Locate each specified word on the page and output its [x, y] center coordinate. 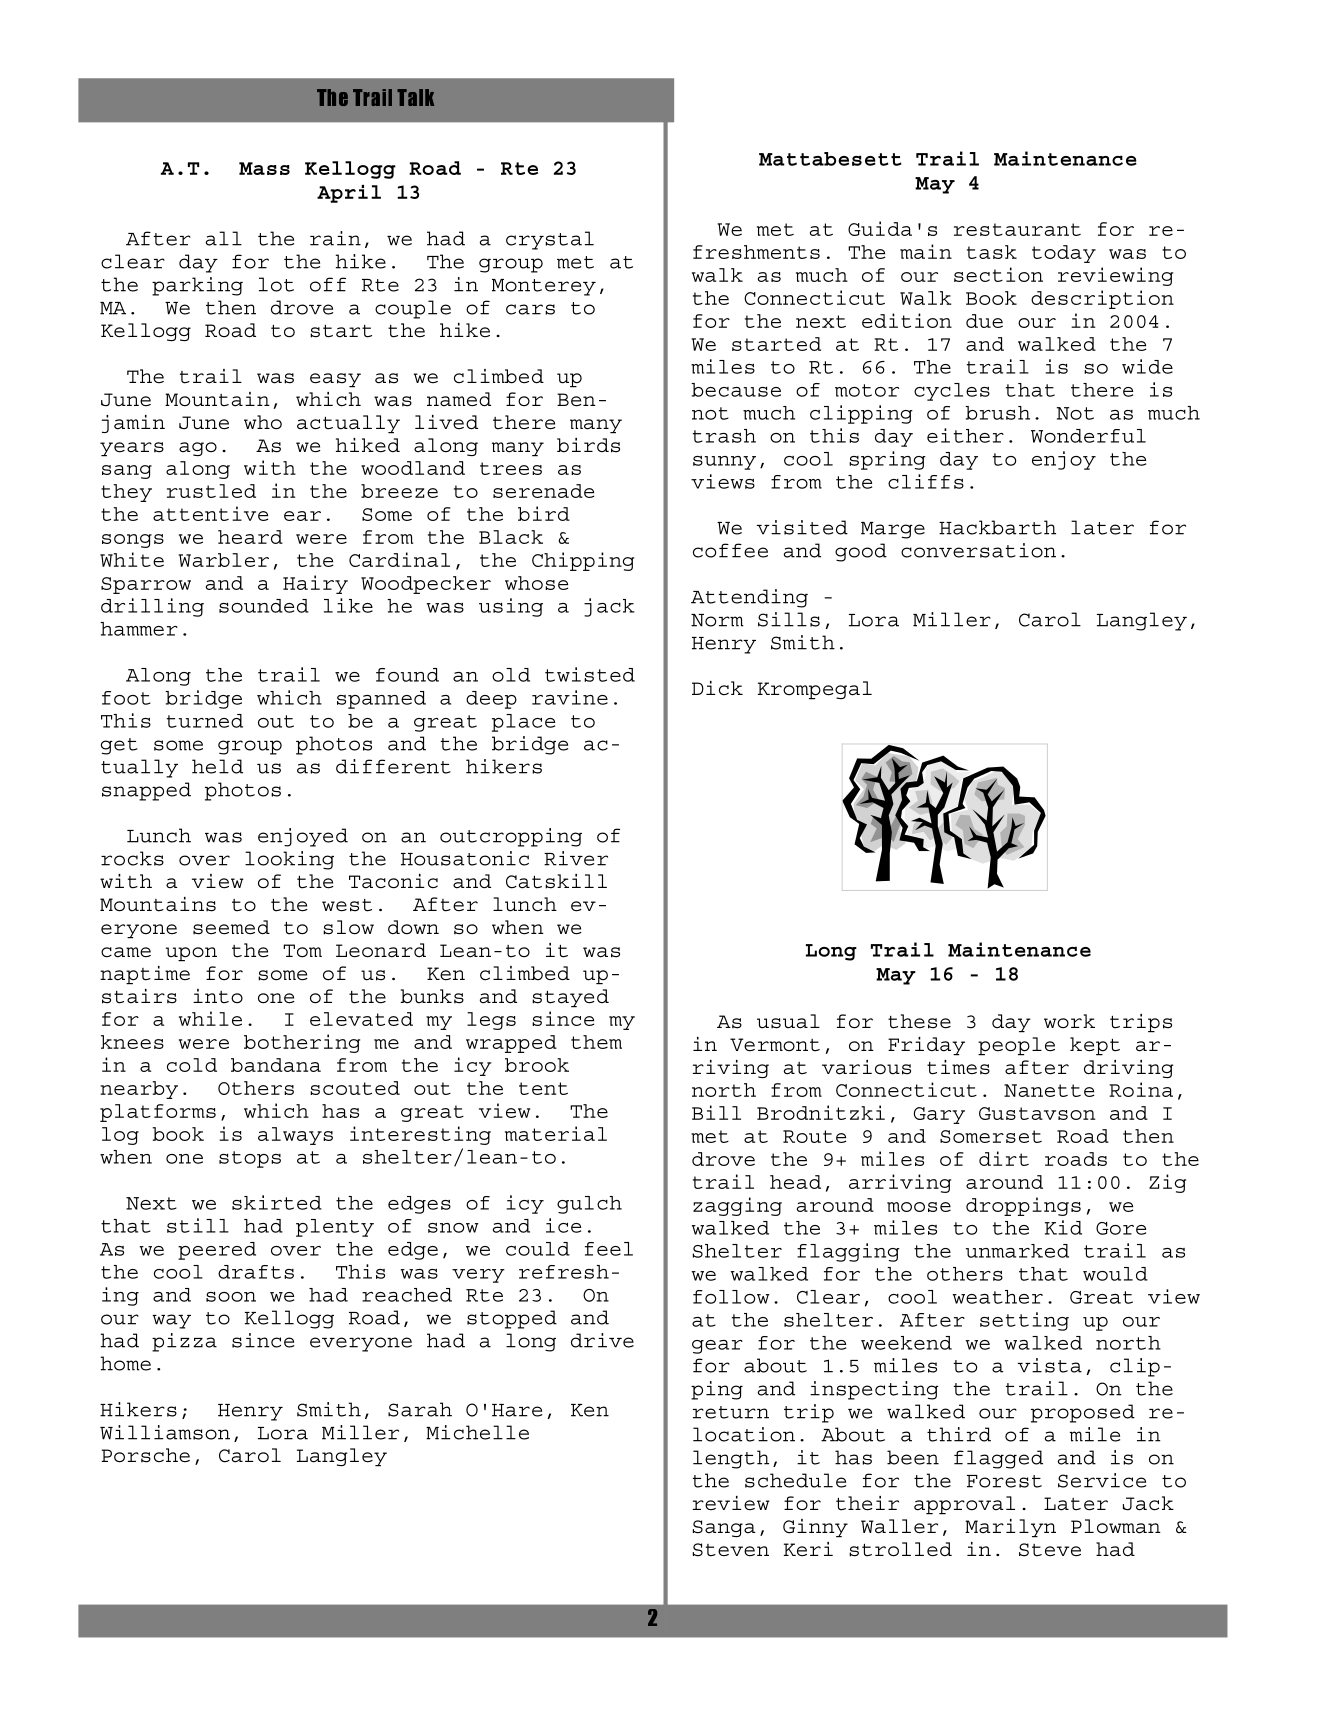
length [731, 1459]
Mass [264, 168]
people [1016, 1046]
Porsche [145, 1455]
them [596, 1042]
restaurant [1017, 229]
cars [530, 309]
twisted [590, 674]
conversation [978, 550]
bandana [276, 1065]
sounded [264, 606]
